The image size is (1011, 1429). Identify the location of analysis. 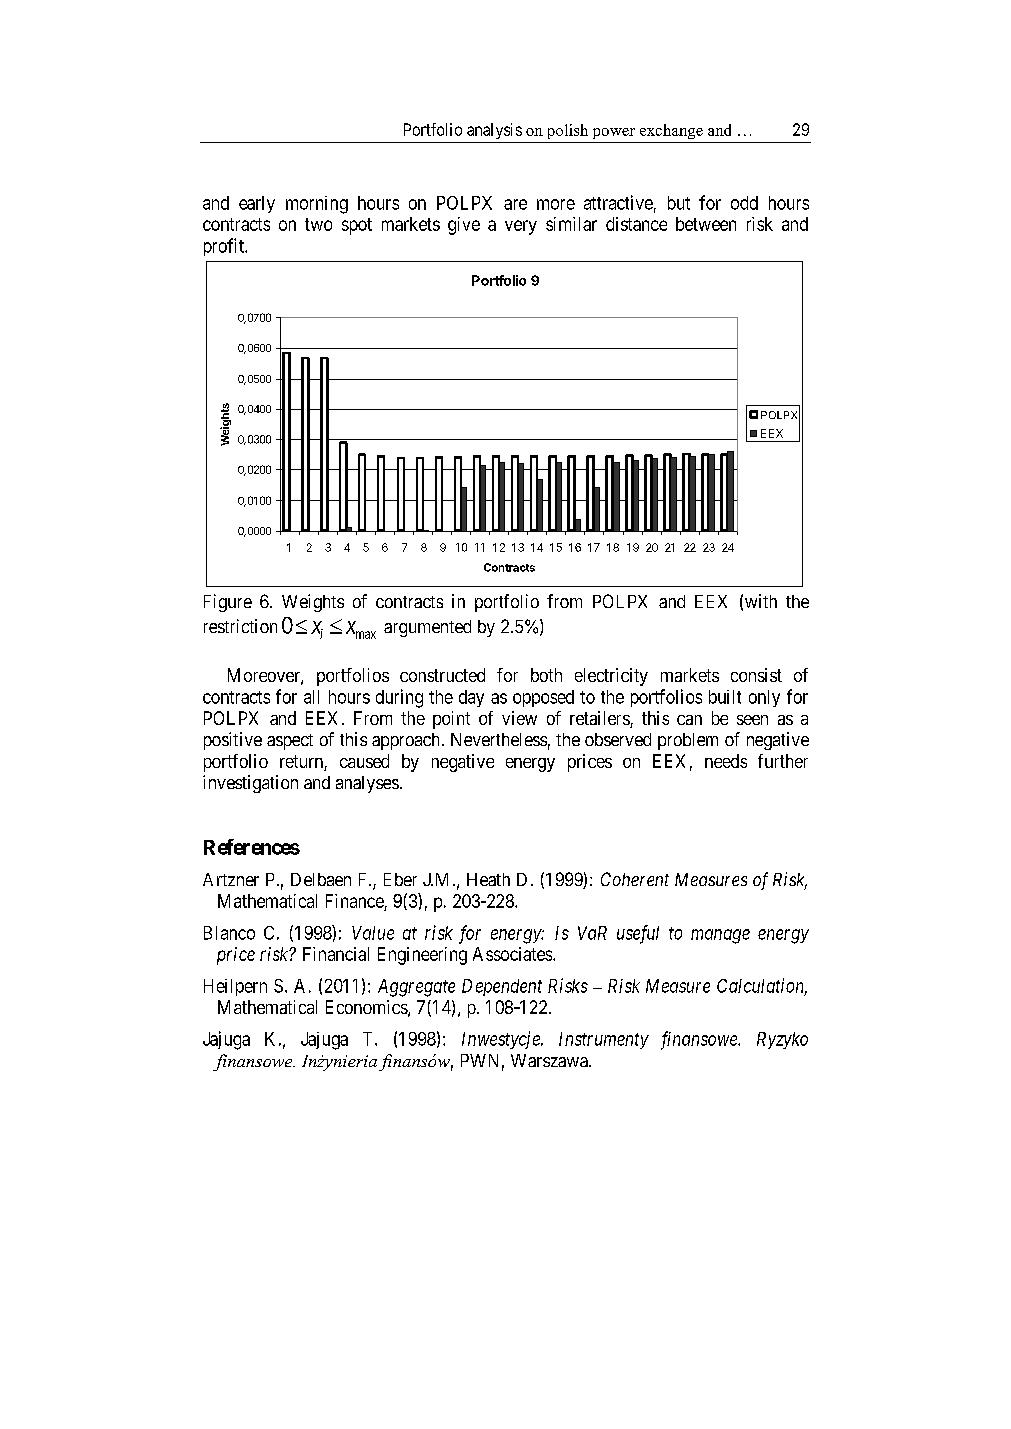
(494, 131).
